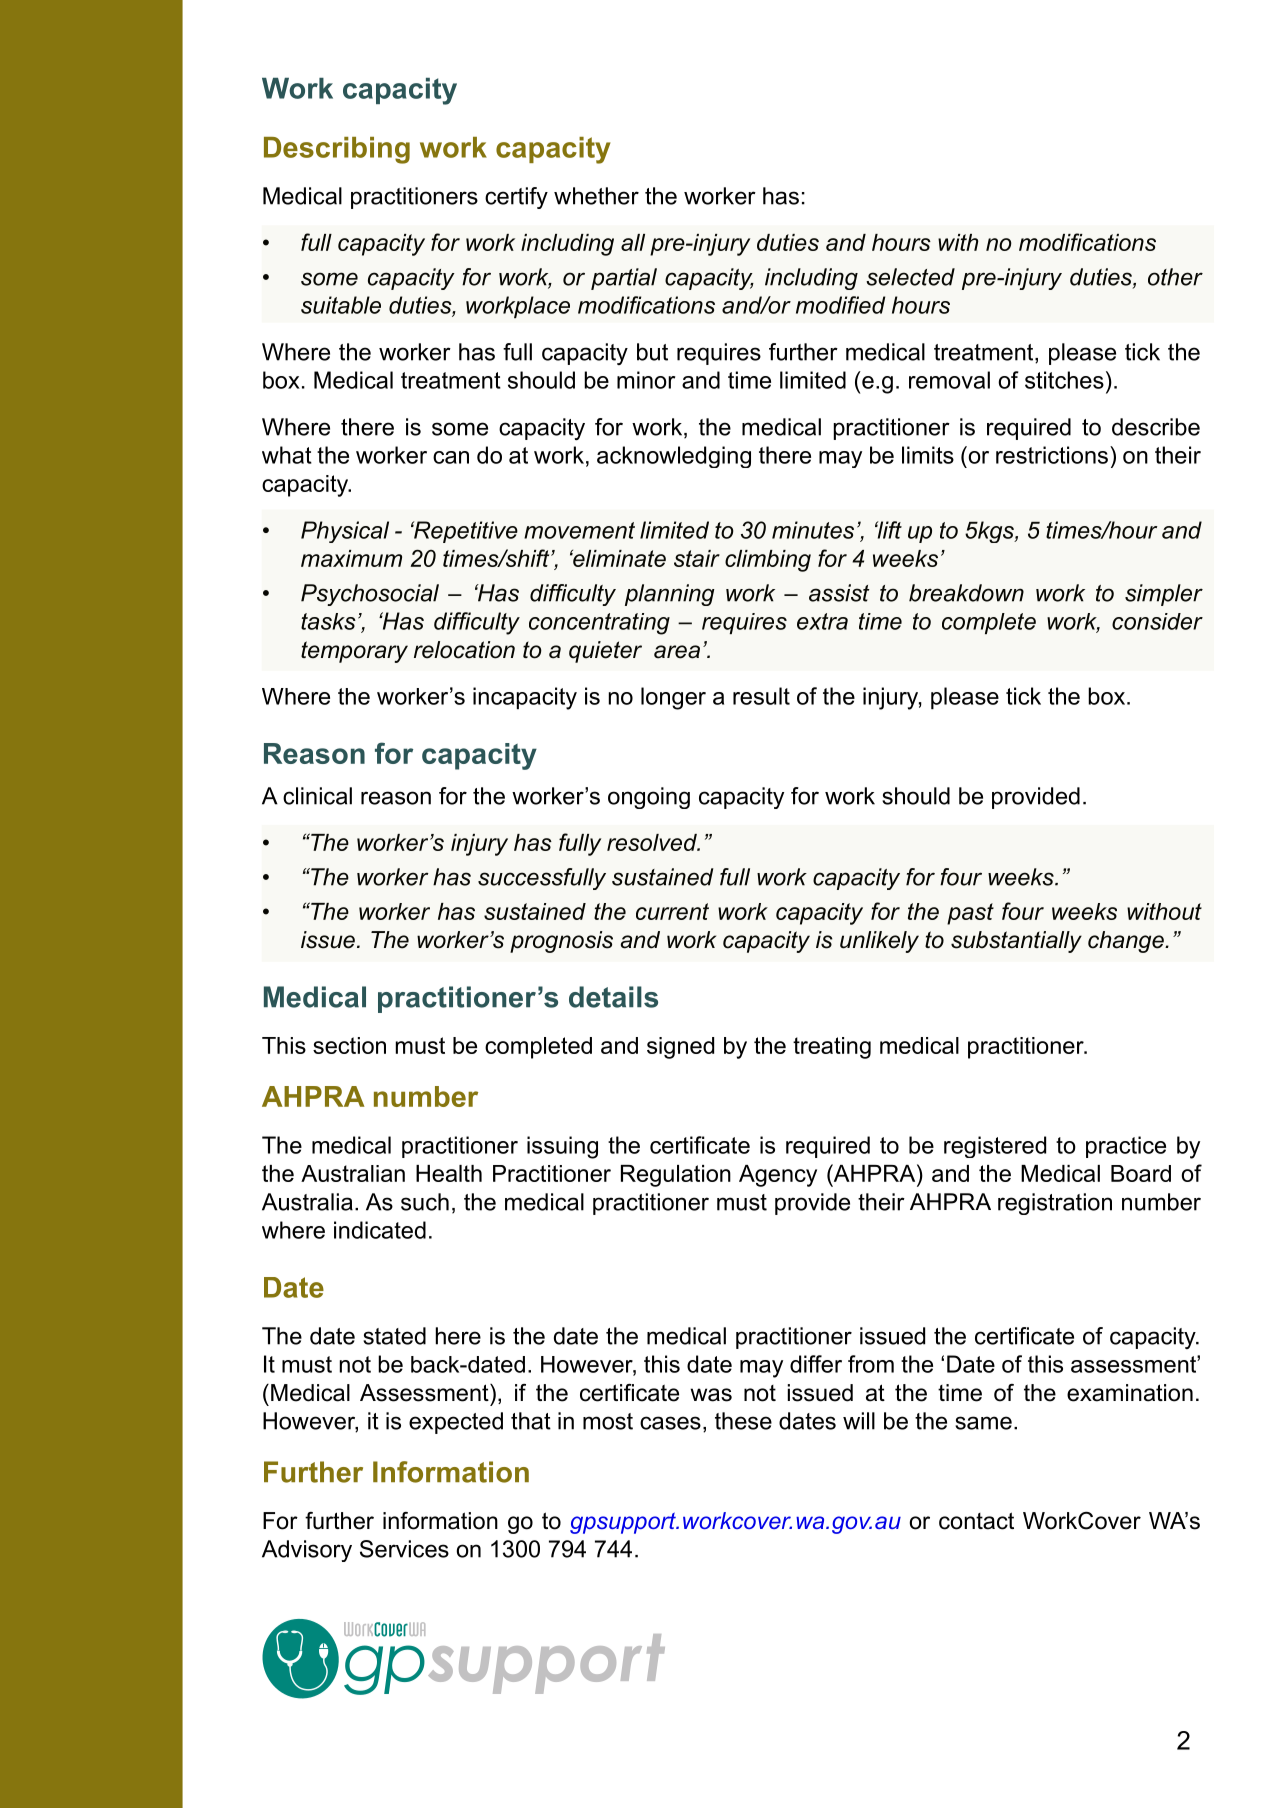 This screenshot has height=1808, width=1278. Describe the element at coordinates (976, 1521) in the screenshot. I see `contact` at that location.
